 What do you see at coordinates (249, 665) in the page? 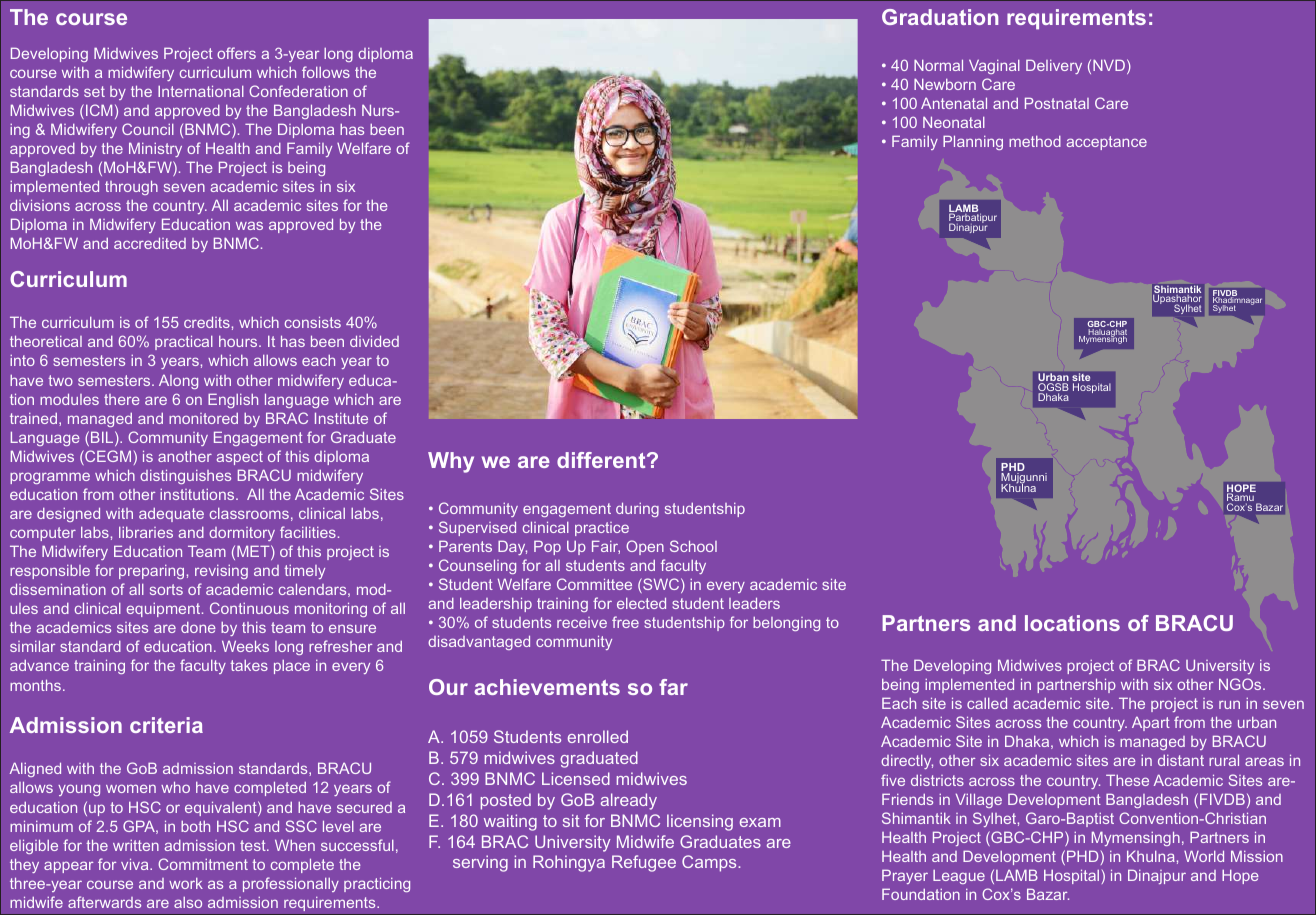
I see `takes` at bounding box center [249, 665].
